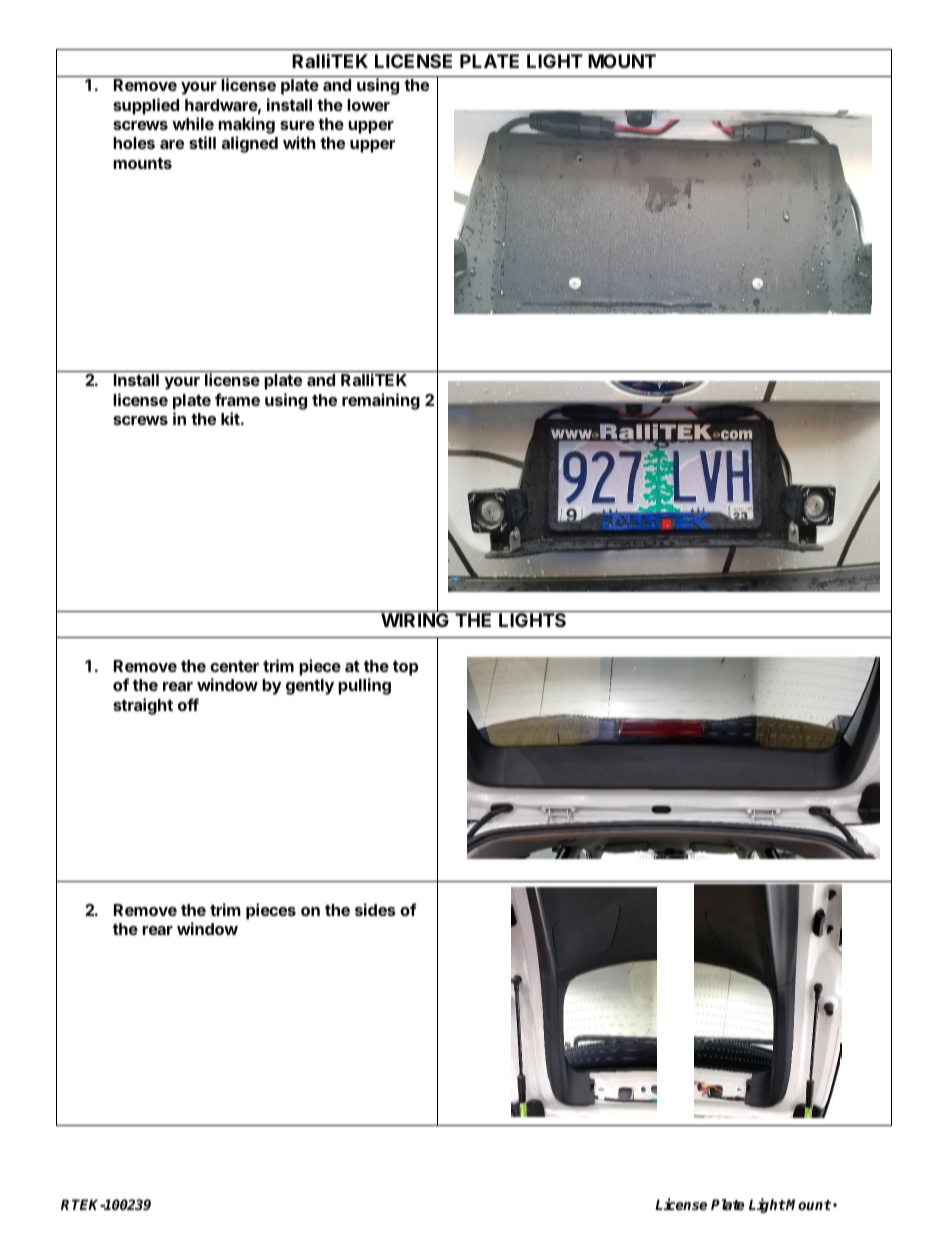 This image has height=1233, width=952. Describe the element at coordinates (299, 142) in the image. I see `with` at that location.
